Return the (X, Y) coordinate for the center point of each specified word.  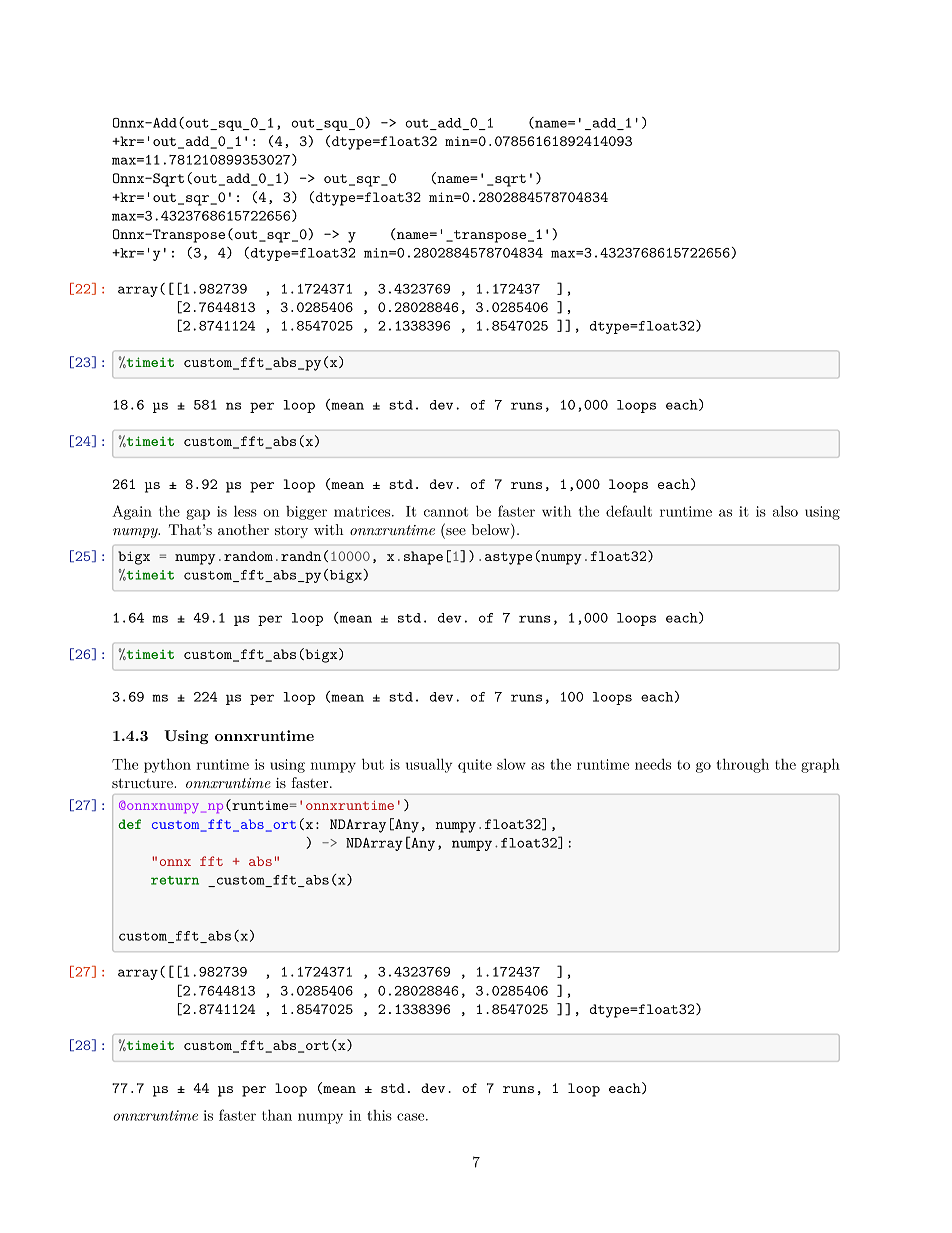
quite (475, 766)
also (785, 511)
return (175, 880)
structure (143, 783)
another (243, 529)
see (456, 531)
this (379, 1115)
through (742, 765)
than (277, 1115)
